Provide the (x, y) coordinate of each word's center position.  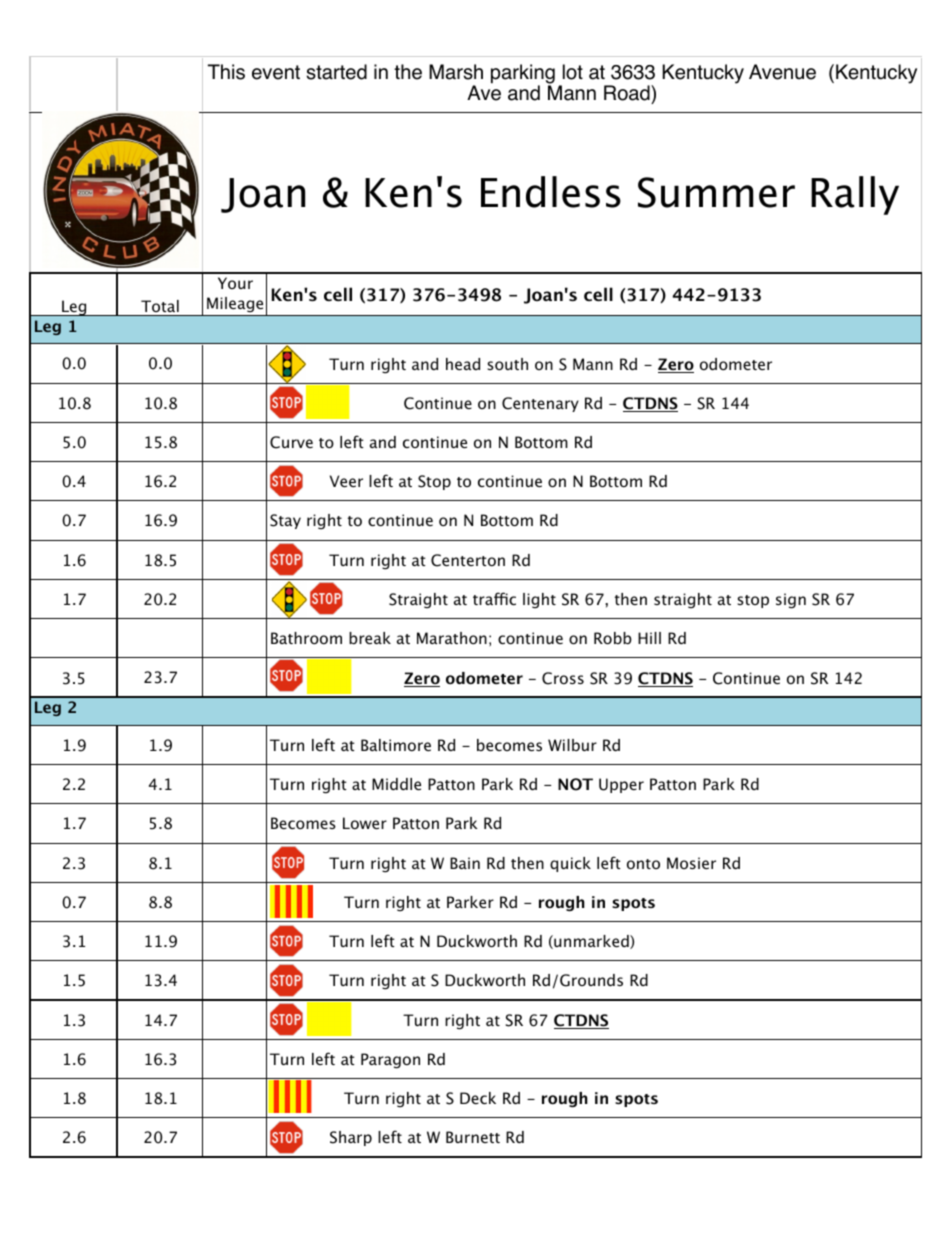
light (539, 600)
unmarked (591, 942)
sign (791, 601)
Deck (478, 1098)
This (226, 72)
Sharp (351, 1138)
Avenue (782, 72)
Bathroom (306, 638)
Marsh (456, 72)
